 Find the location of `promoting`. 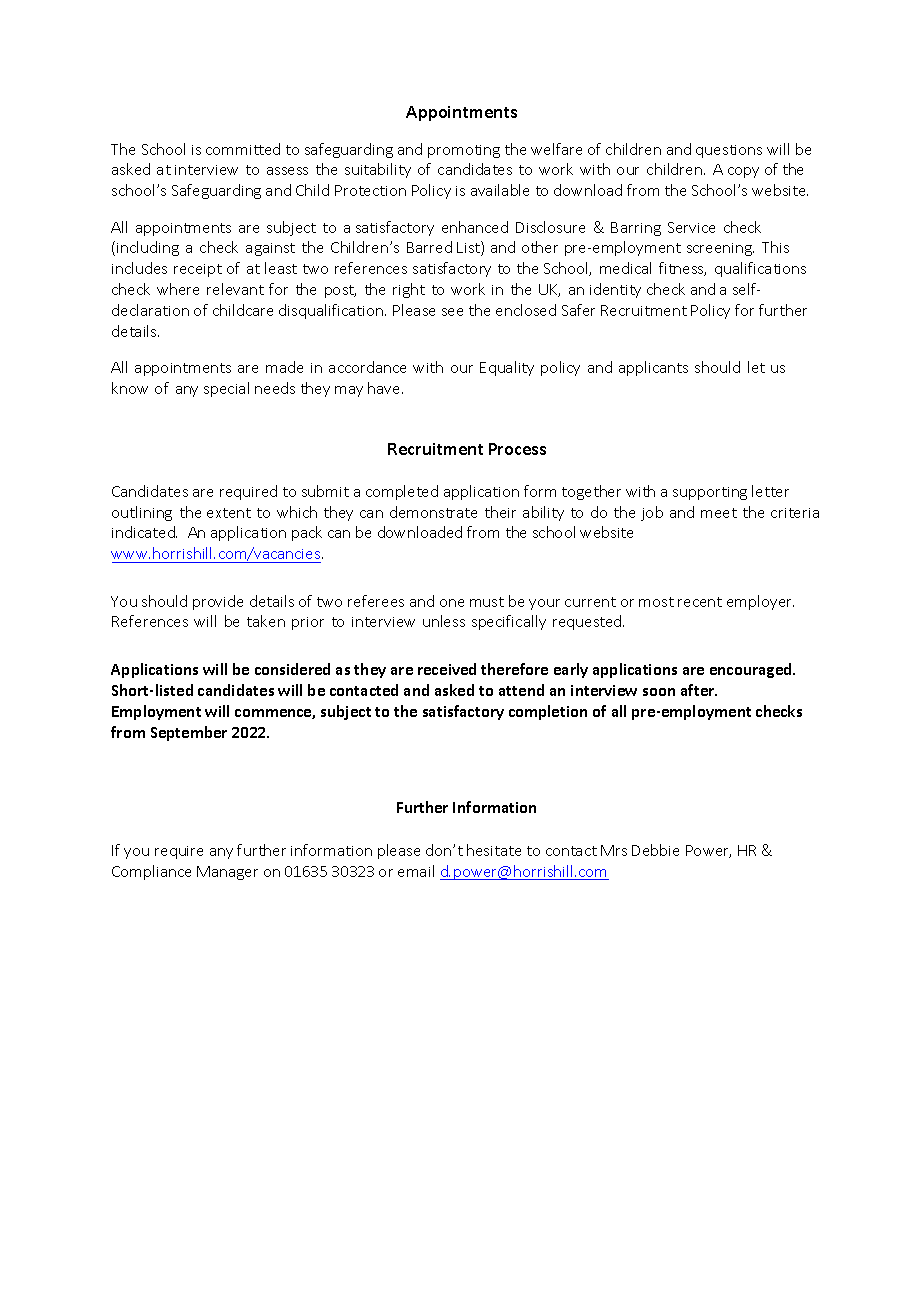

promoting is located at coordinates (464, 151).
